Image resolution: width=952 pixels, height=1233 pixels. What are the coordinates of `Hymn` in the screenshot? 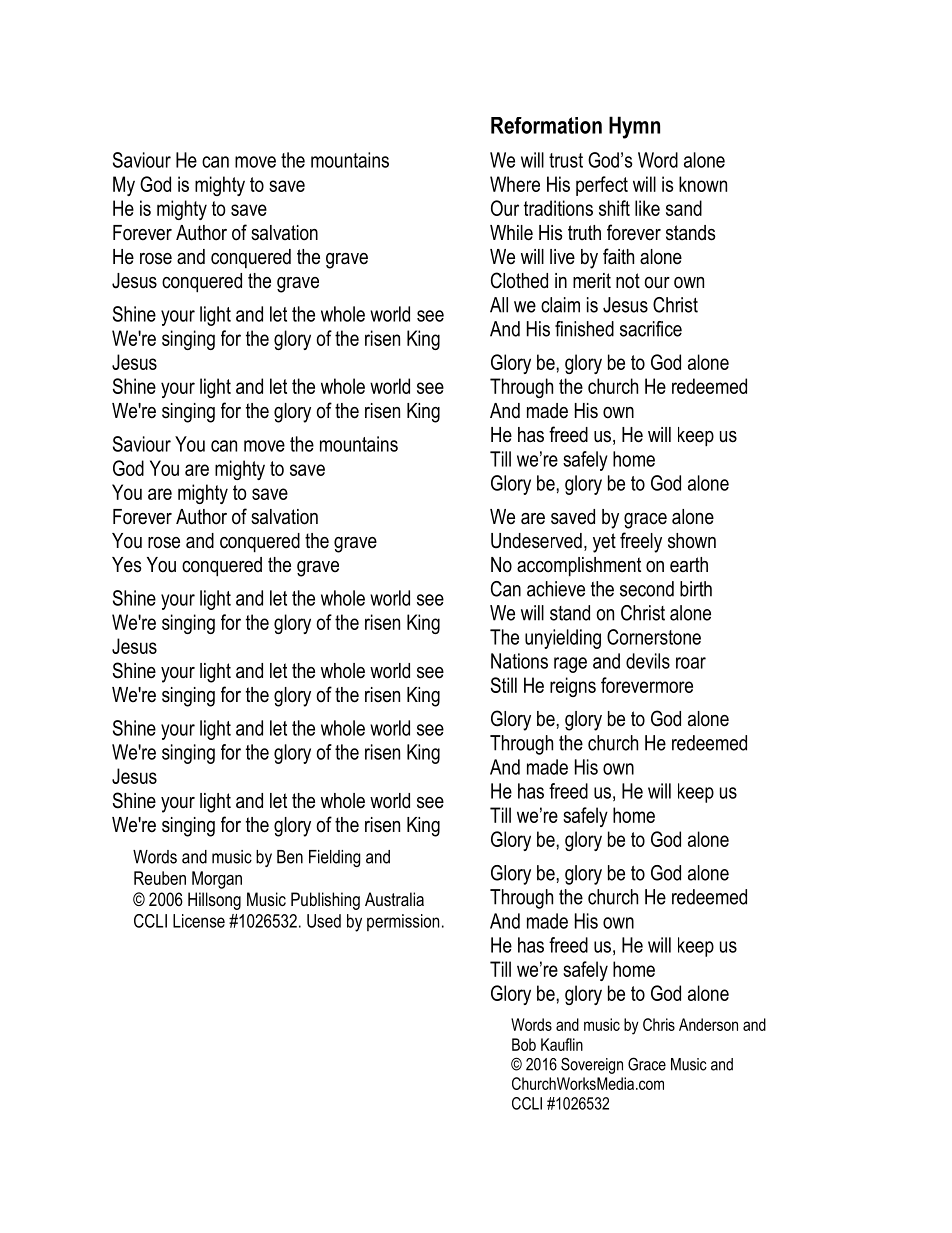 It's located at (634, 127).
